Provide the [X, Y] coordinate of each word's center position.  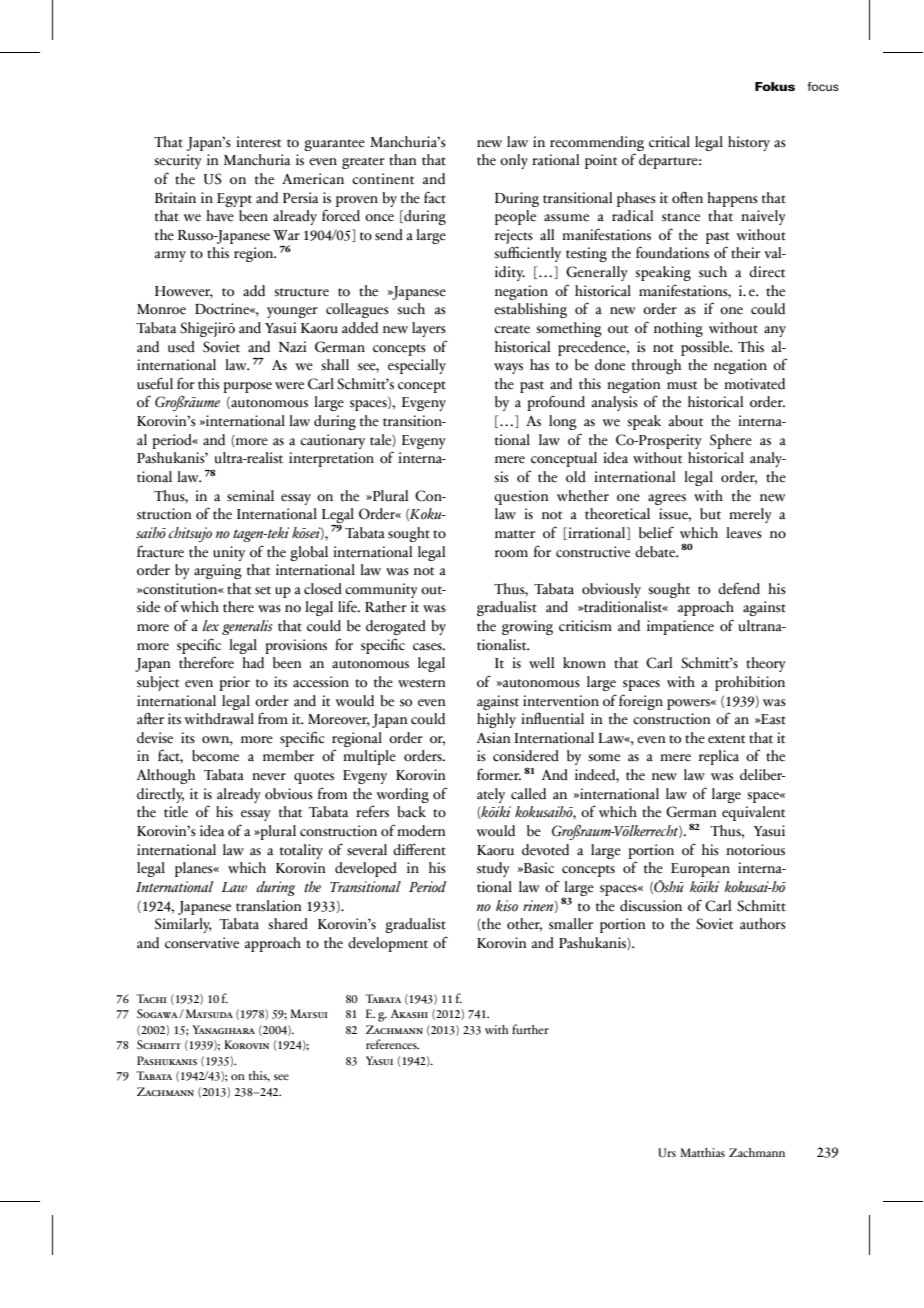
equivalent [753, 813]
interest [258, 142]
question [521, 497]
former [499, 774]
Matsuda [208, 1013]
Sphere [731, 441]
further [530, 1029]
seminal [250, 496]
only [514, 161]
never [269, 777]
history [749, 143]
